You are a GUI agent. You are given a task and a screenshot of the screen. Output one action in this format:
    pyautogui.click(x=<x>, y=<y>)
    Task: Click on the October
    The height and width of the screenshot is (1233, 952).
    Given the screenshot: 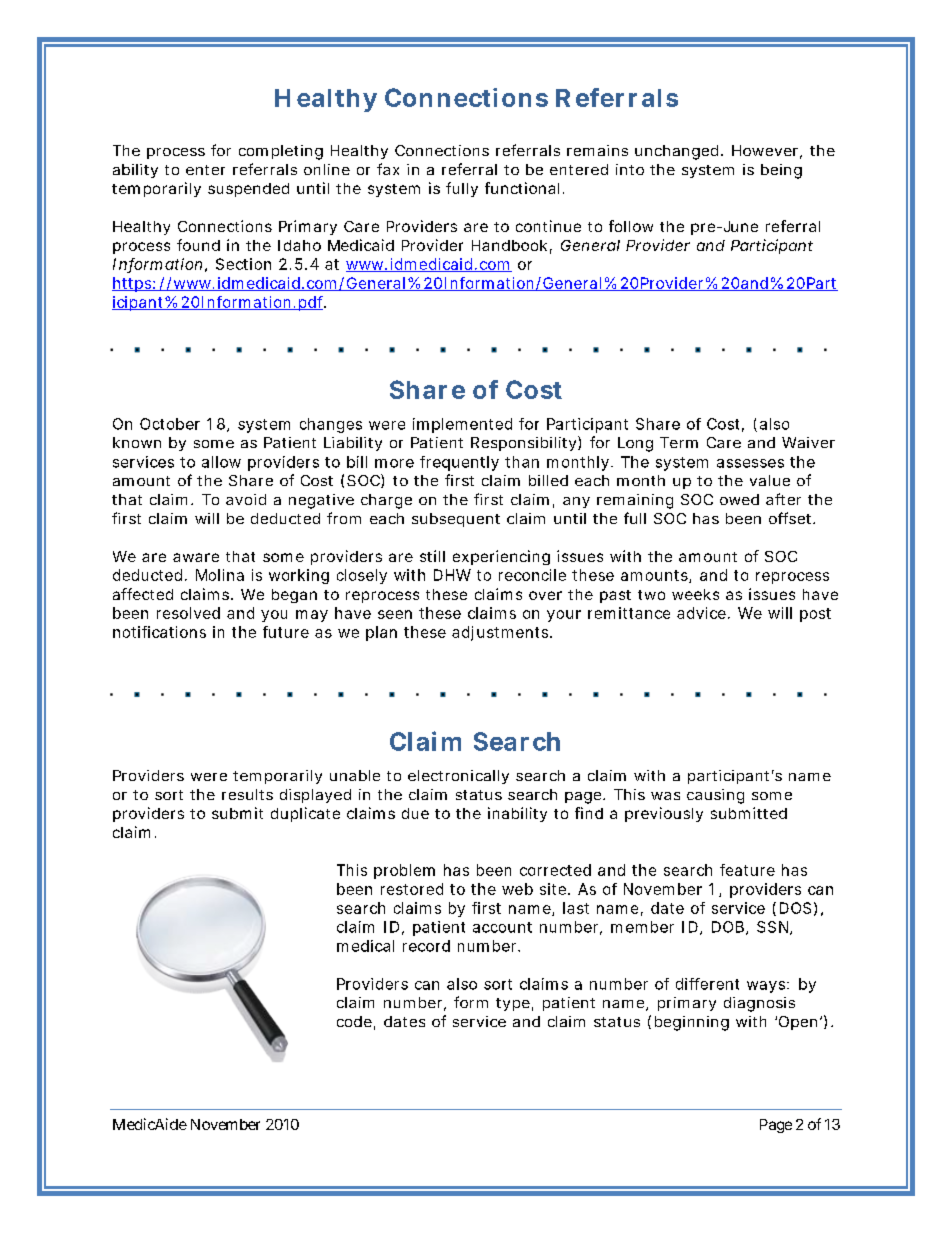 What is the action you would take?
    pyautogui.click(x=170, y=424)
